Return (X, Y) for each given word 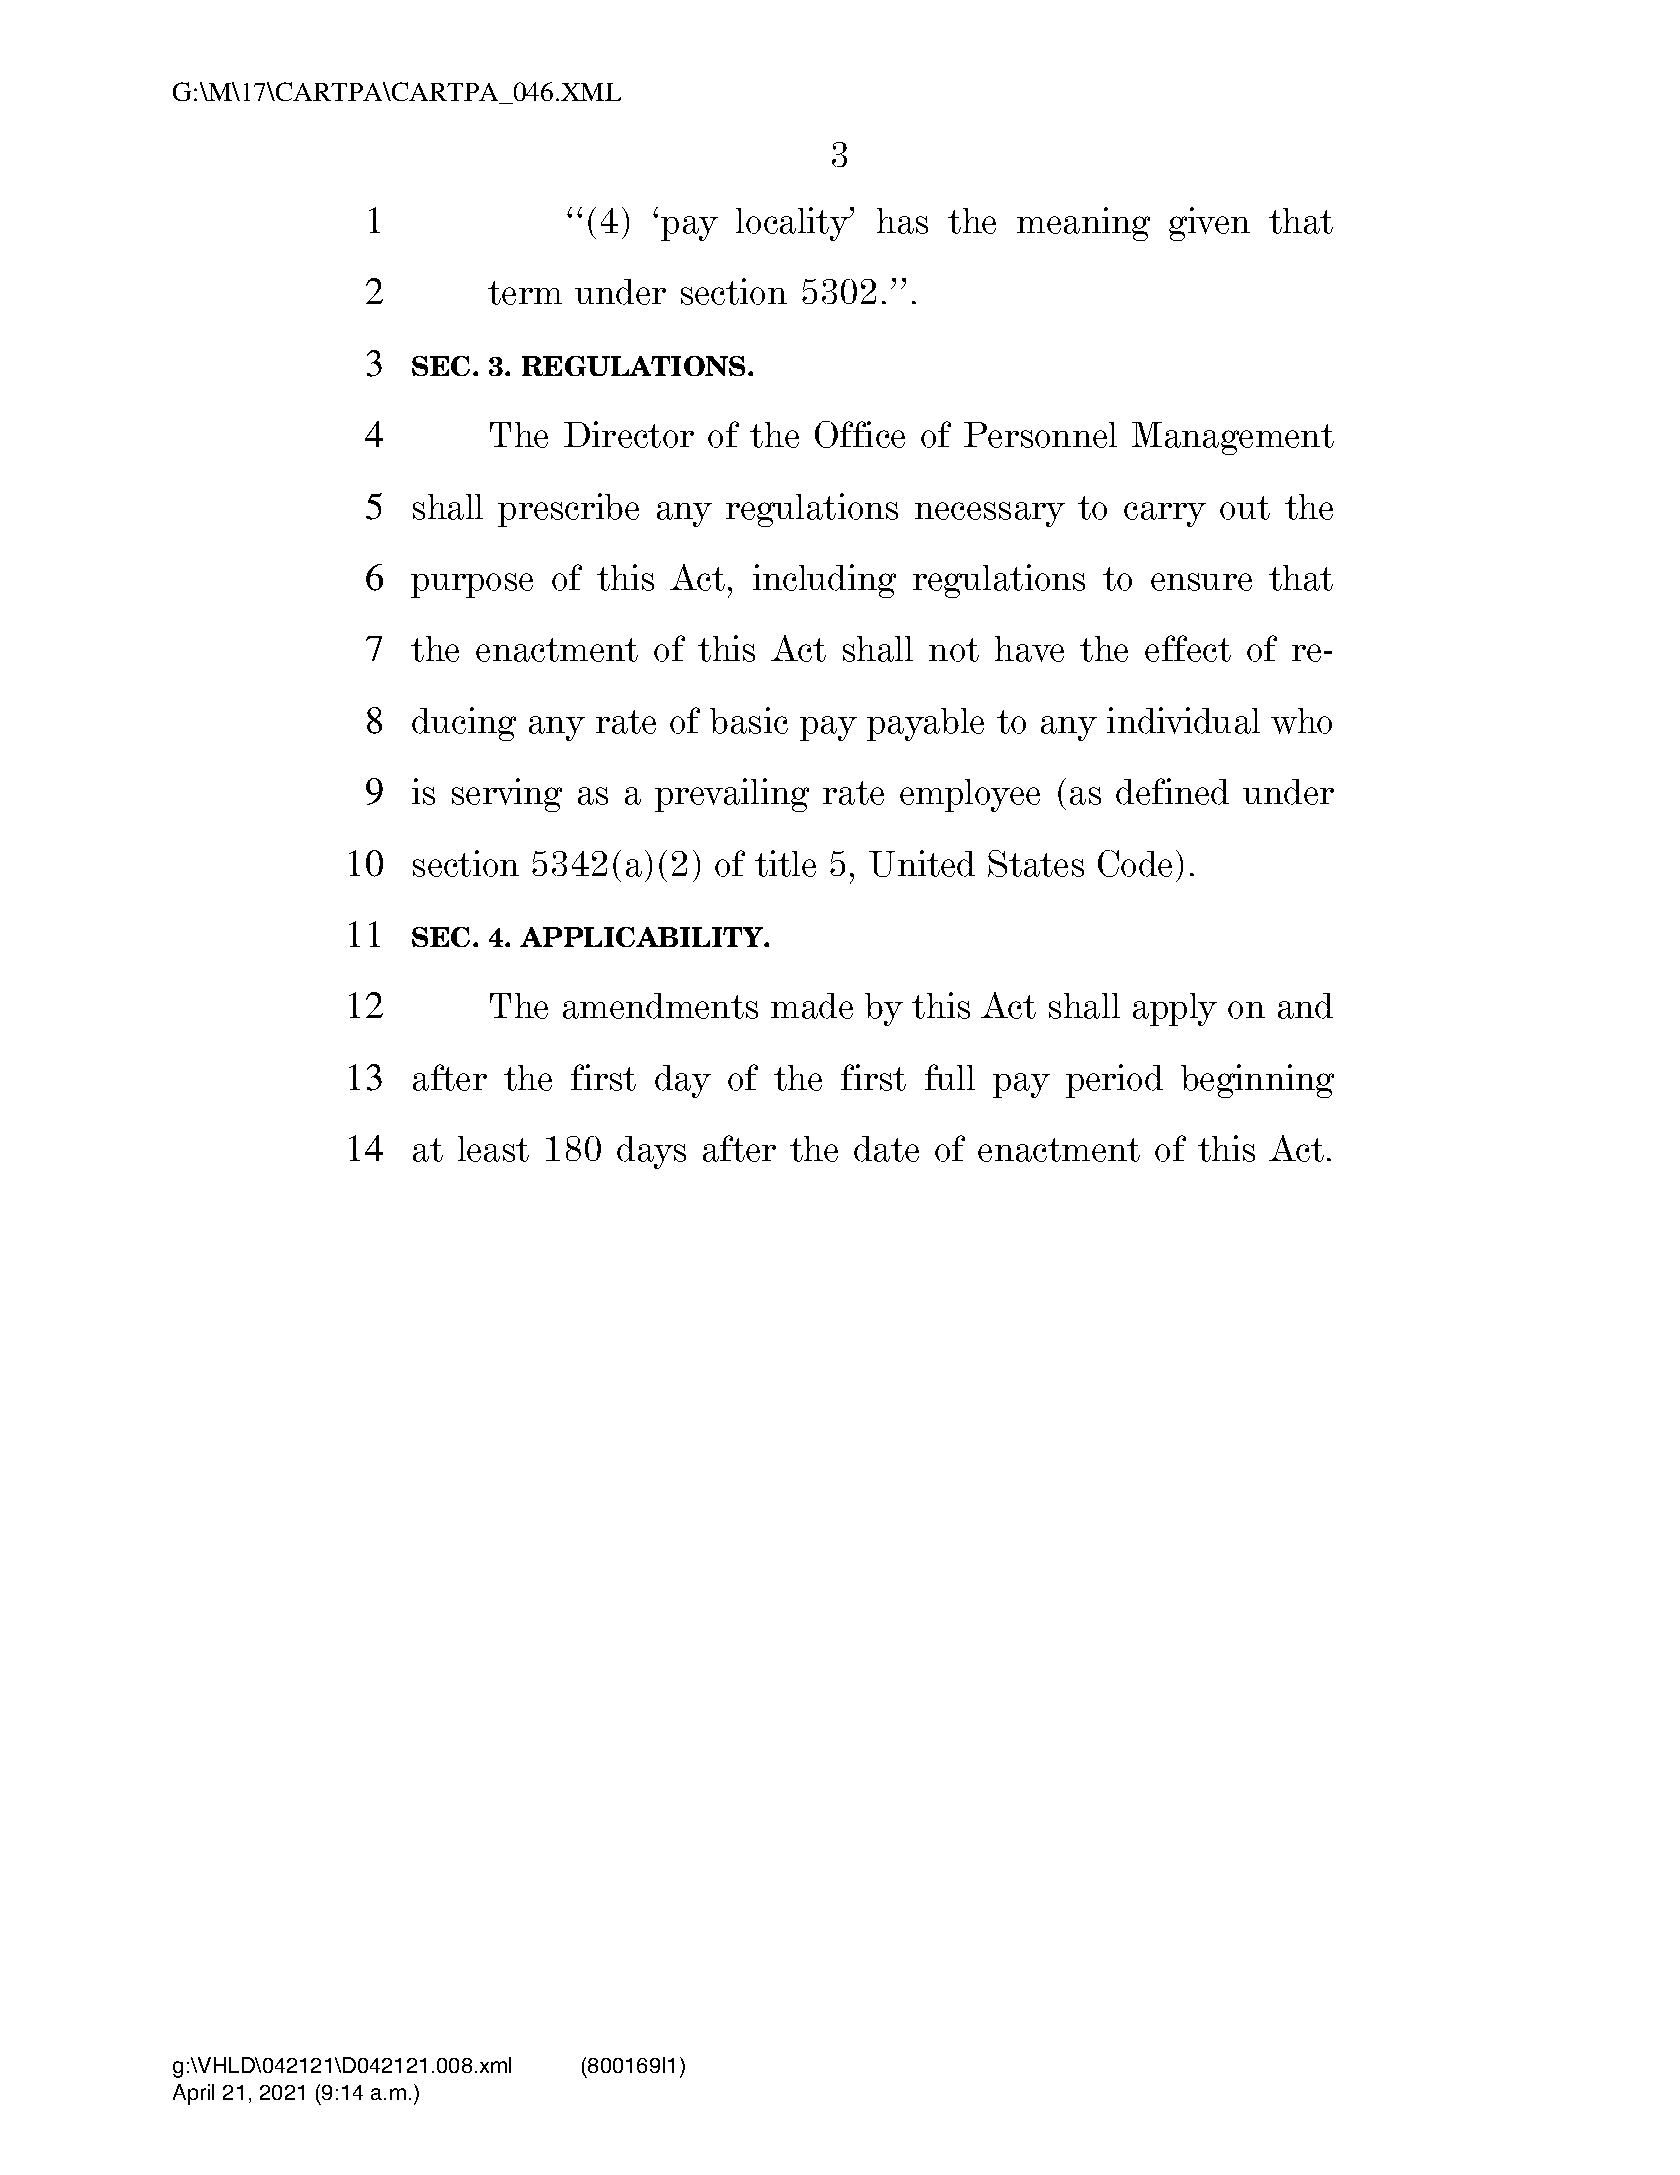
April (193, 2094)
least (493, 1149)
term (525, 293)
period (1114, 1081)
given (1209, 224)
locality (794, 224)
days (651, 1152)
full (950, 1077)
